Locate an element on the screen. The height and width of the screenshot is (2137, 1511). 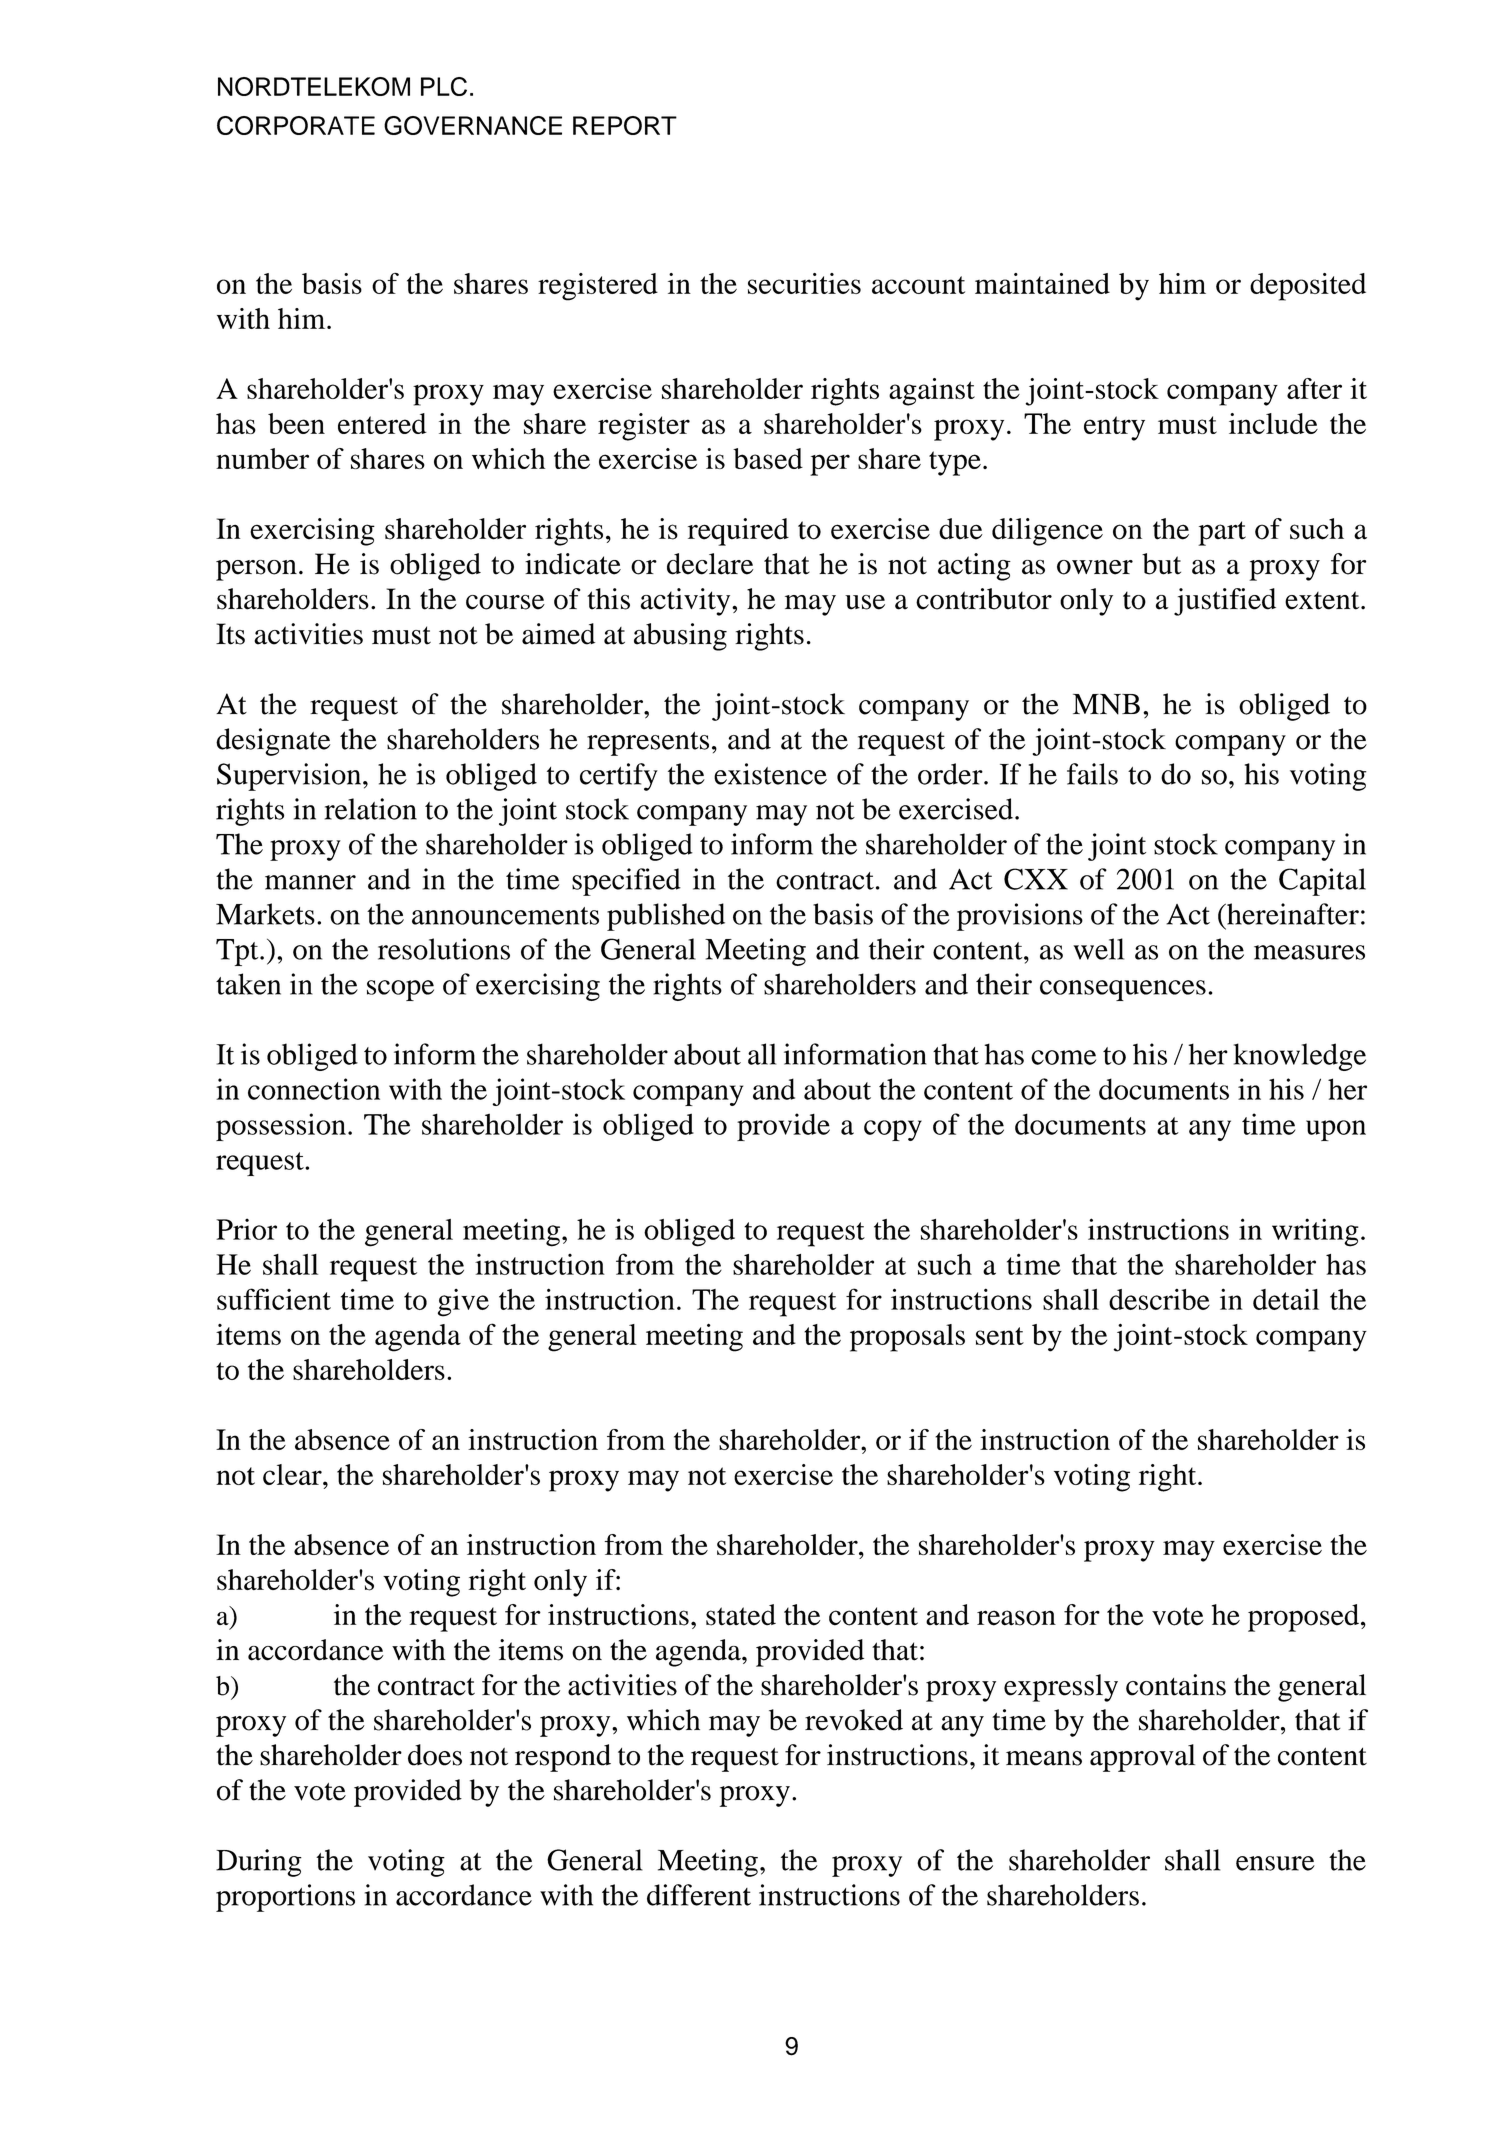
part is located at coordinates (1222, 533).
